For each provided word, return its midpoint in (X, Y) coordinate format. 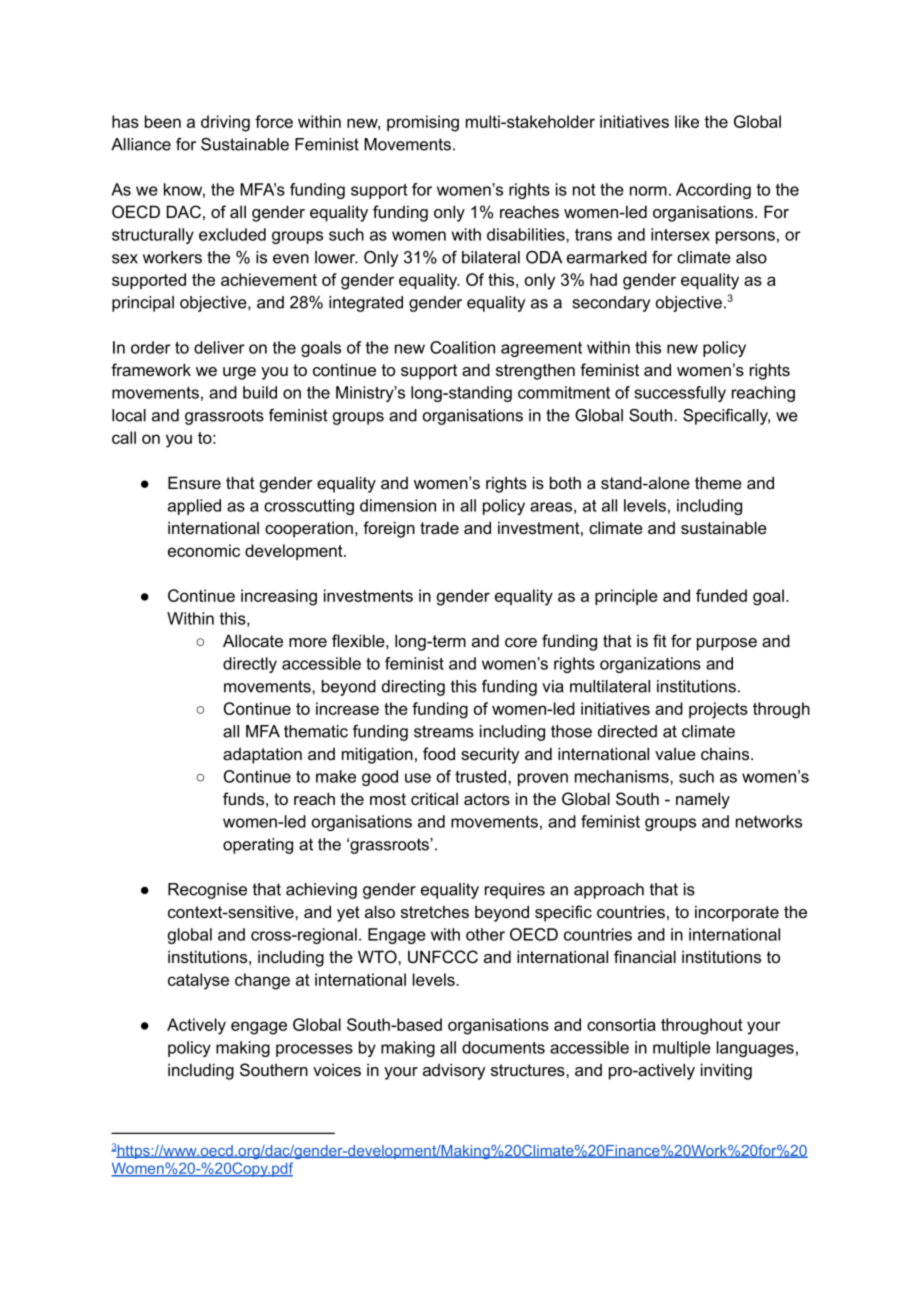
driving (225, 123)
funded (721, 595)
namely (703, 800)
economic (204, 550)
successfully (680, 394)
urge (239, 373)
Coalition (462, 347)
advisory (454, 1071)
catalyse (198, 981)
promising (423, 123)
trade (439, 527)
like (687, 121)
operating (258, 846)
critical (434, 798)
